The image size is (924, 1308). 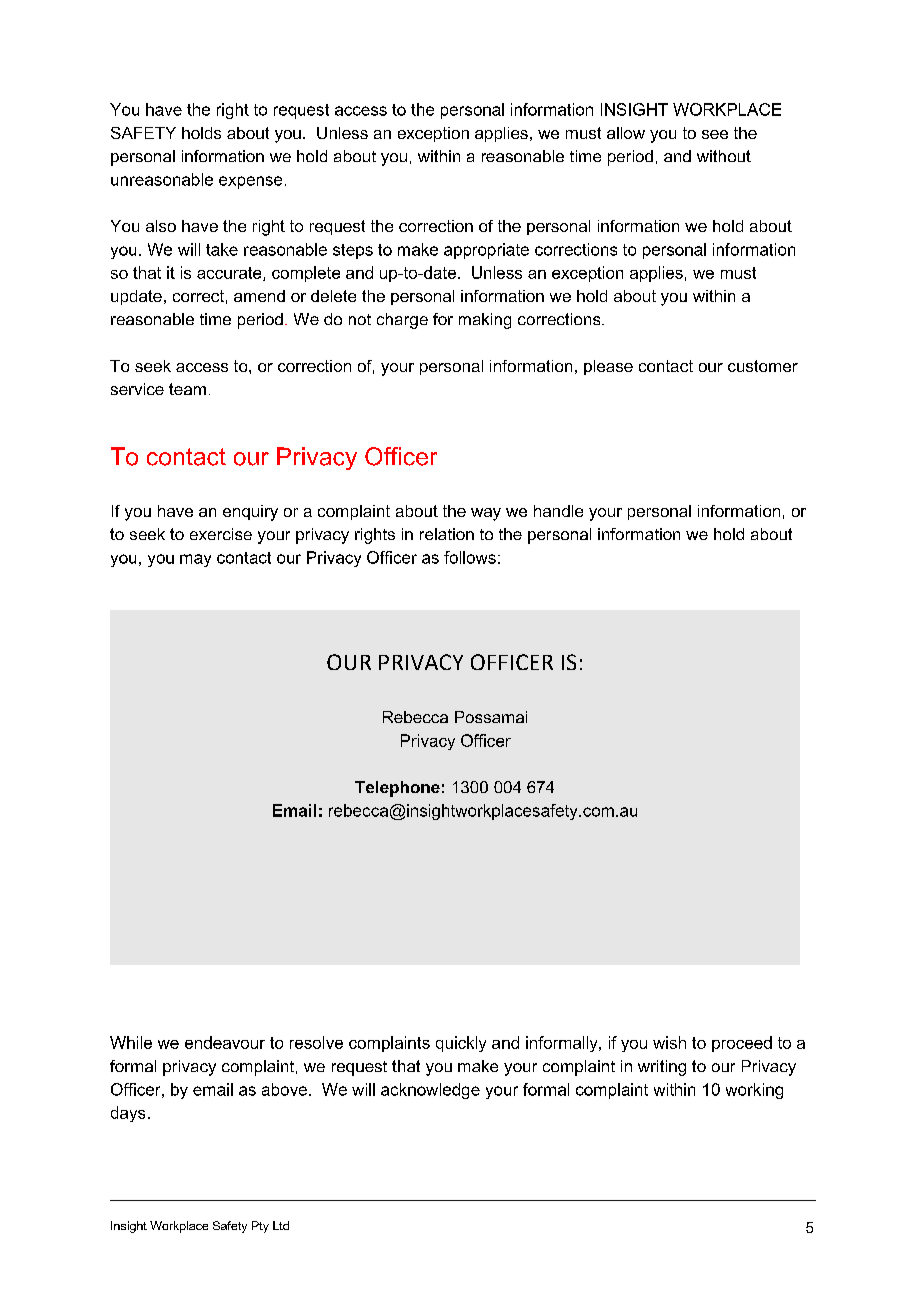 I want to click on Pty, so click(x=260, y=1227).
